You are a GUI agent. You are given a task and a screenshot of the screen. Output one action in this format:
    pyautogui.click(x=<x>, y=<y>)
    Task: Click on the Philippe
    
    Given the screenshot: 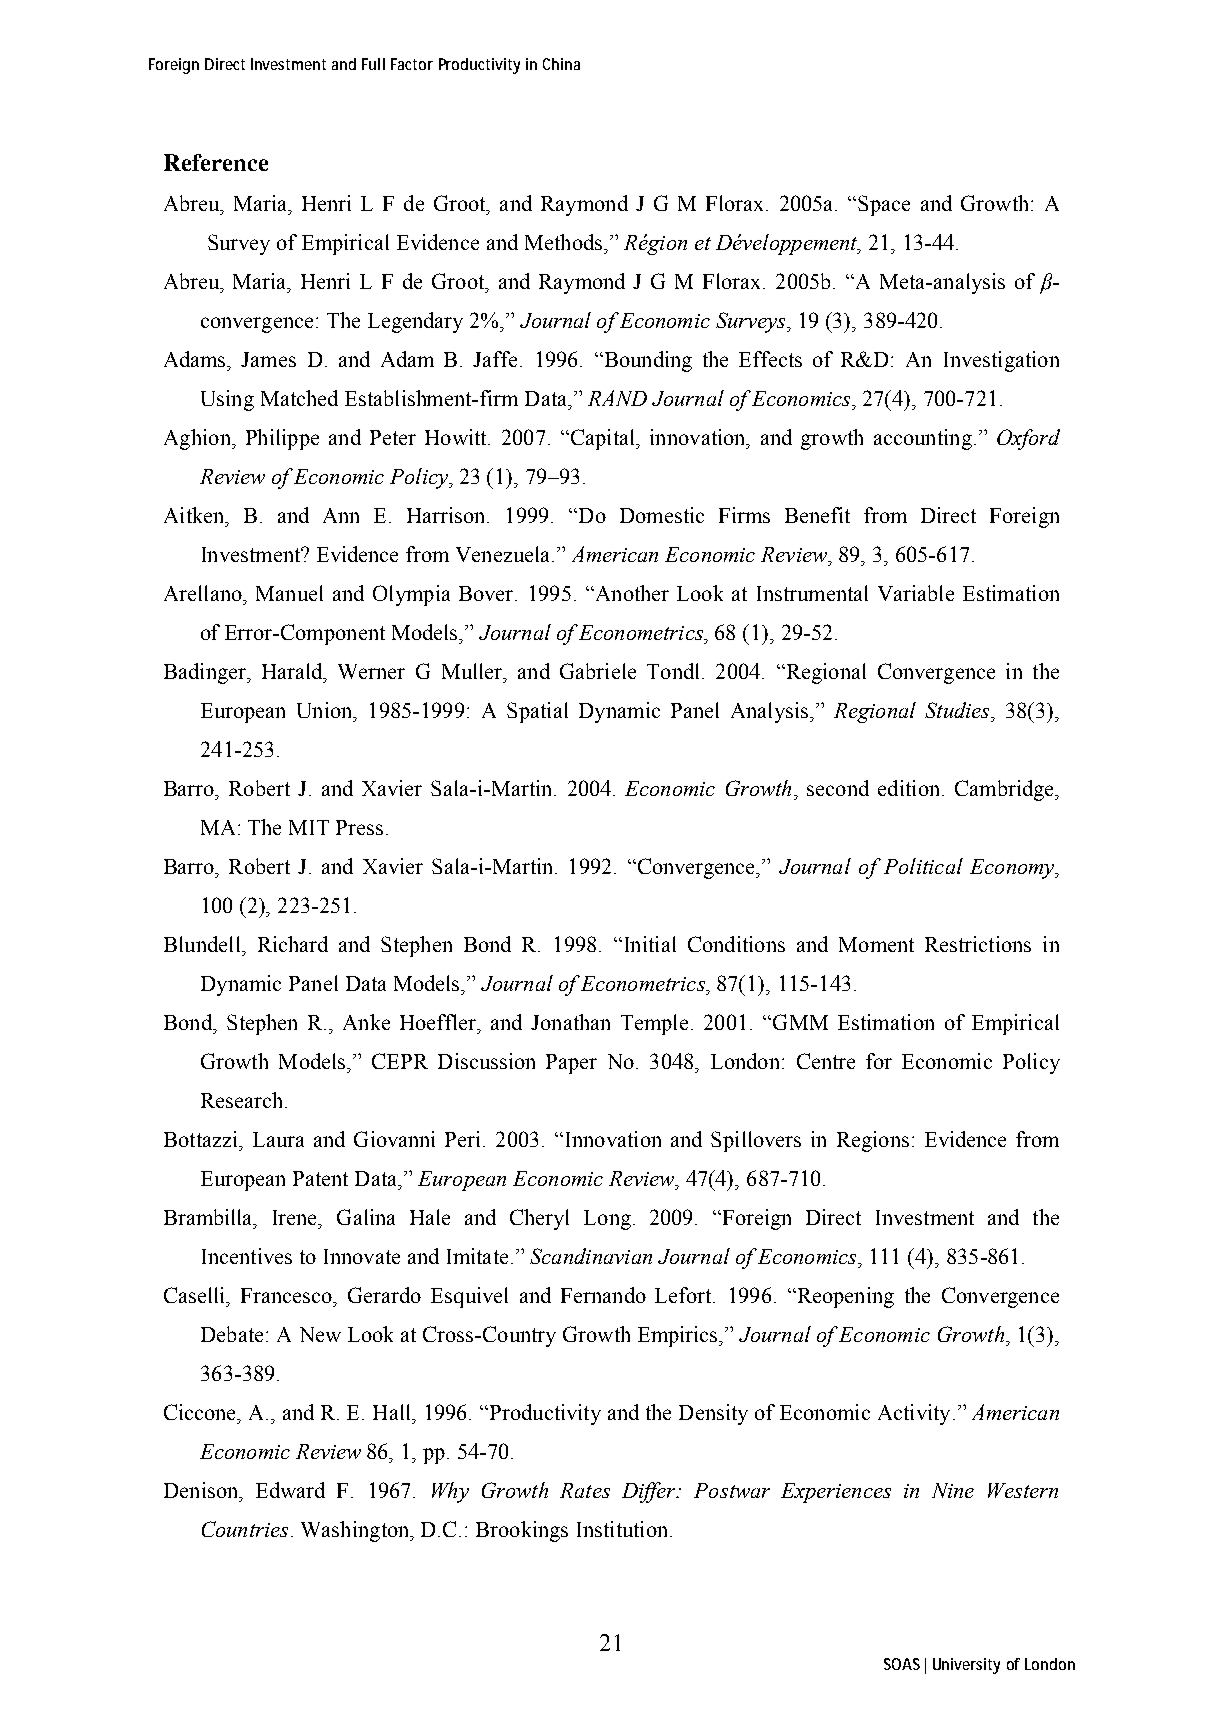 What is the action you would take?
    pyautogui.click(x=282, y=439)
